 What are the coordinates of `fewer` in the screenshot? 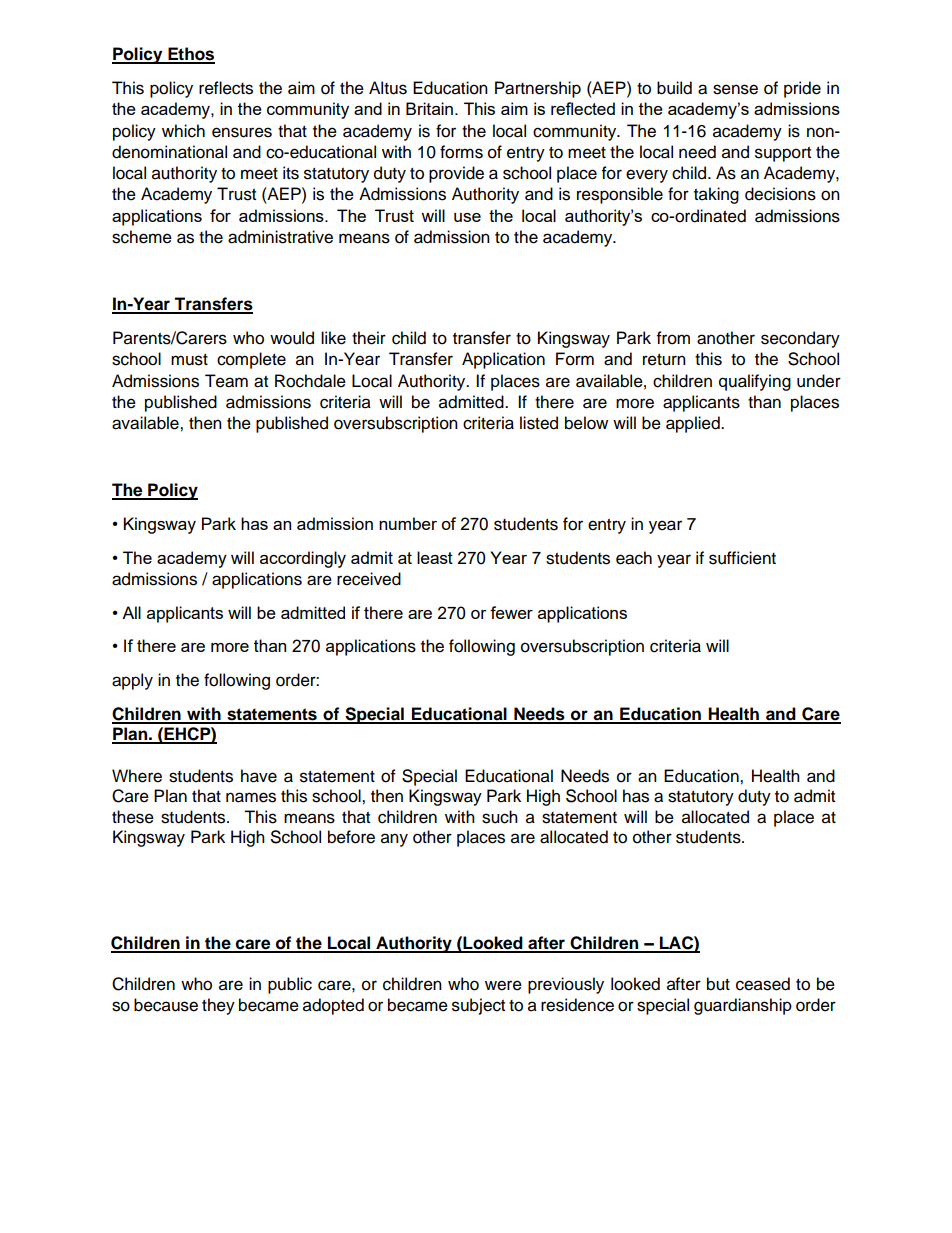 It's located at (511, 612).
